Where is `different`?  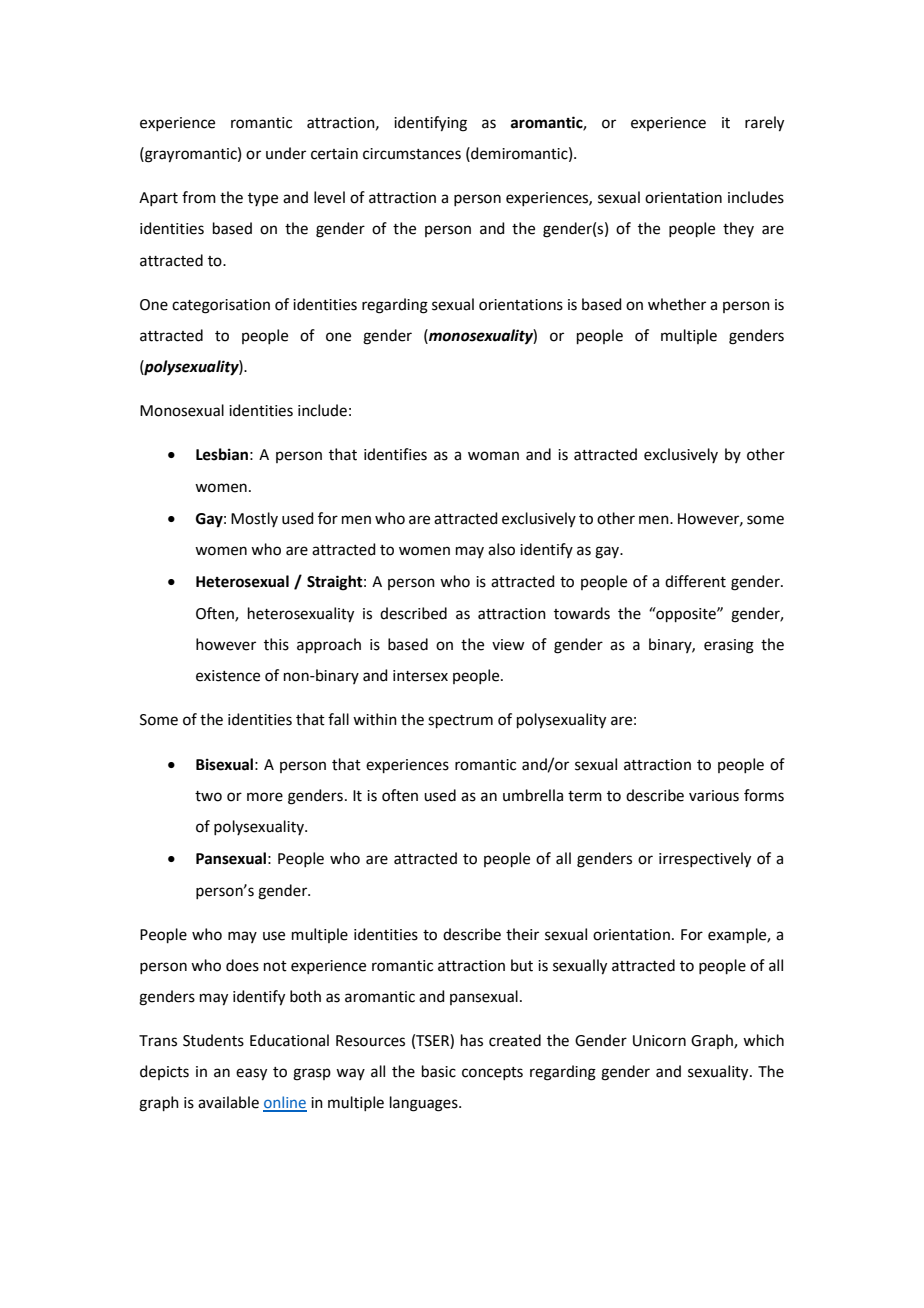 different is located at coordinates (695, 581).
